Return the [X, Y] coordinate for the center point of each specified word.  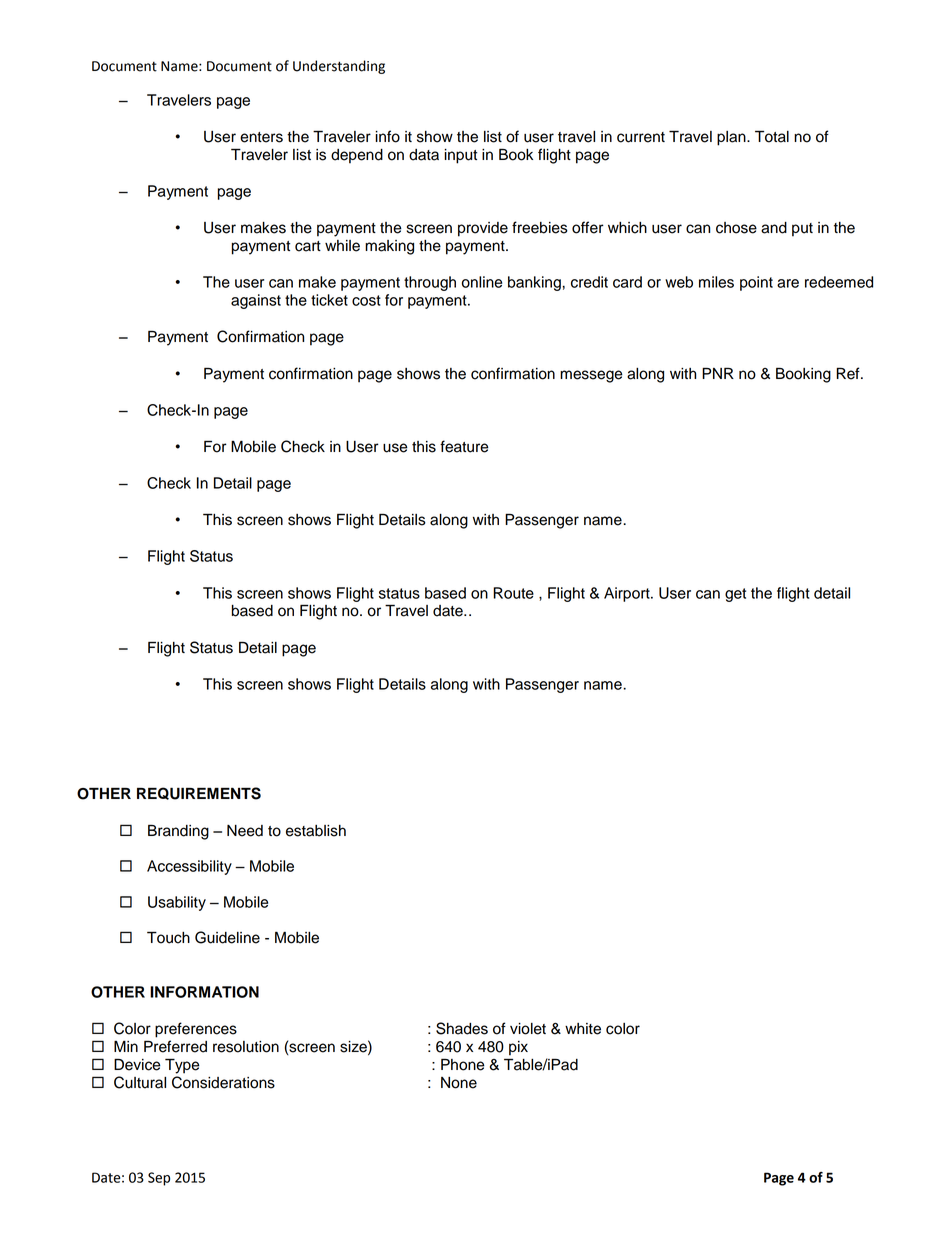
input [460, 156]
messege [591, 376]
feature [464, 446]
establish [316, 831]
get [735, 595]
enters [261, 137]
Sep [159, 1179]
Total [772, 136]
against [256, 301]
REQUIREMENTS [199, 793]
